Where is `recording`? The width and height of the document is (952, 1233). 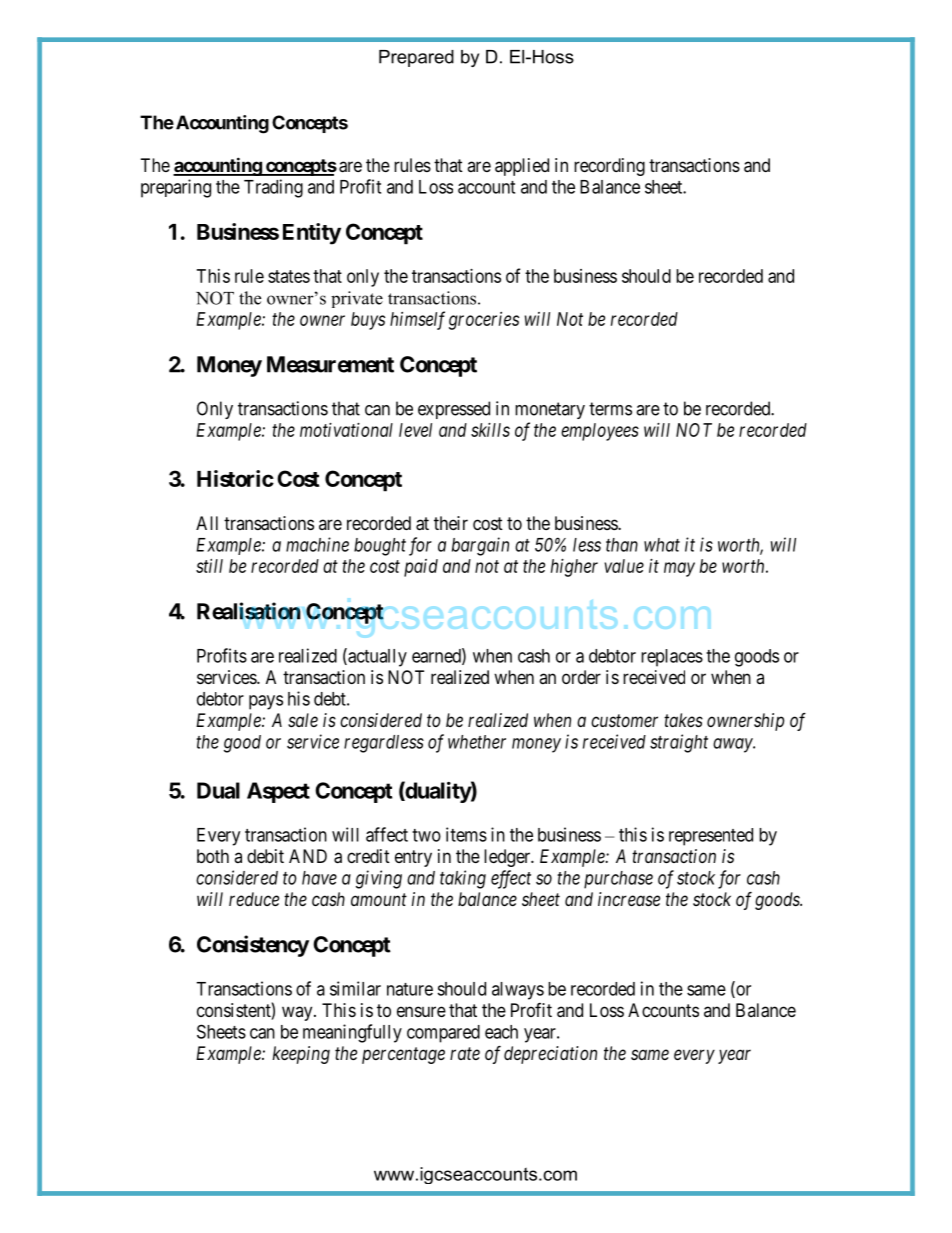 recording is located at coordinates (609, 167).
